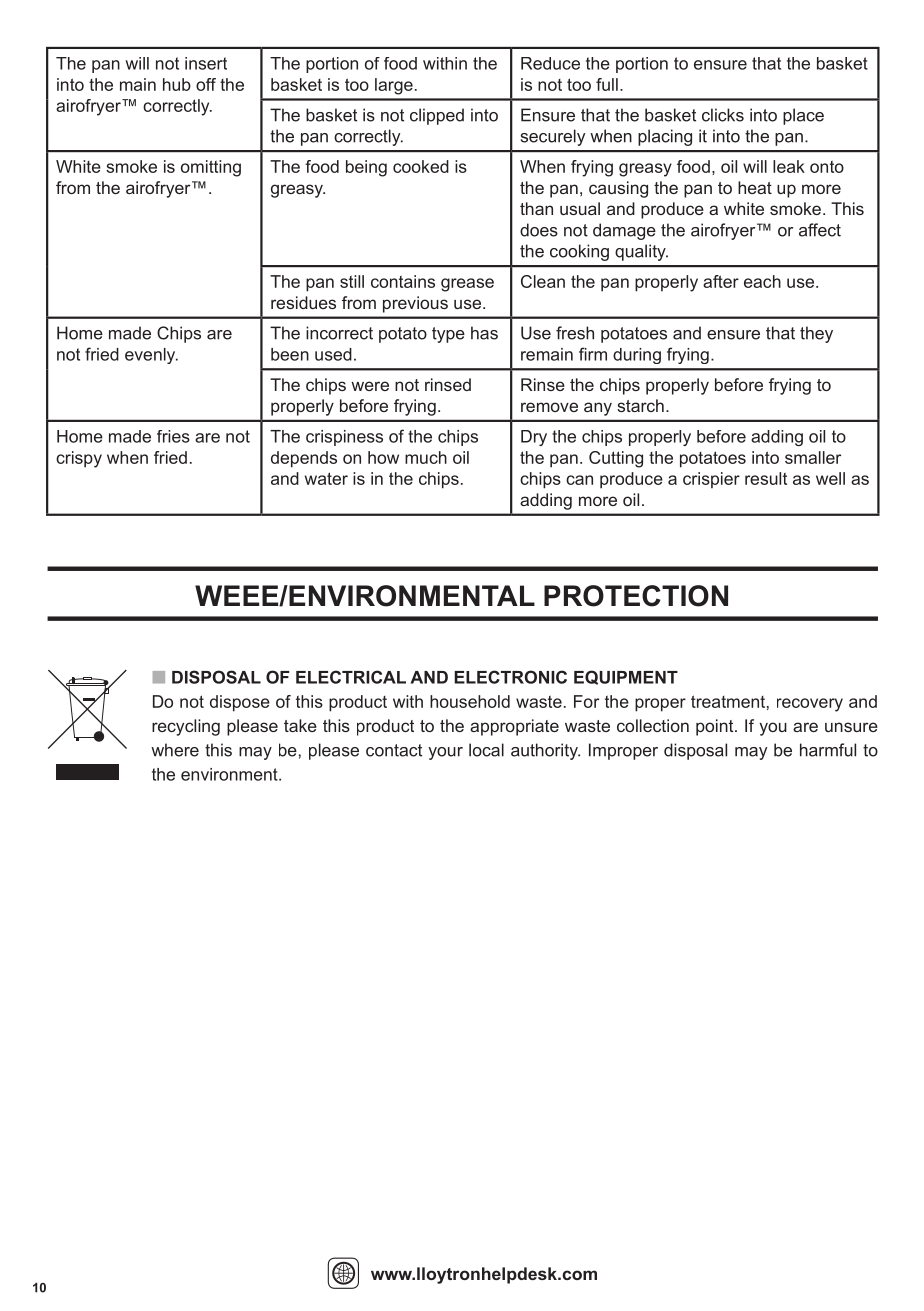 This page has width=924, height=1311. I want to click on starch, so click(640, 405).
